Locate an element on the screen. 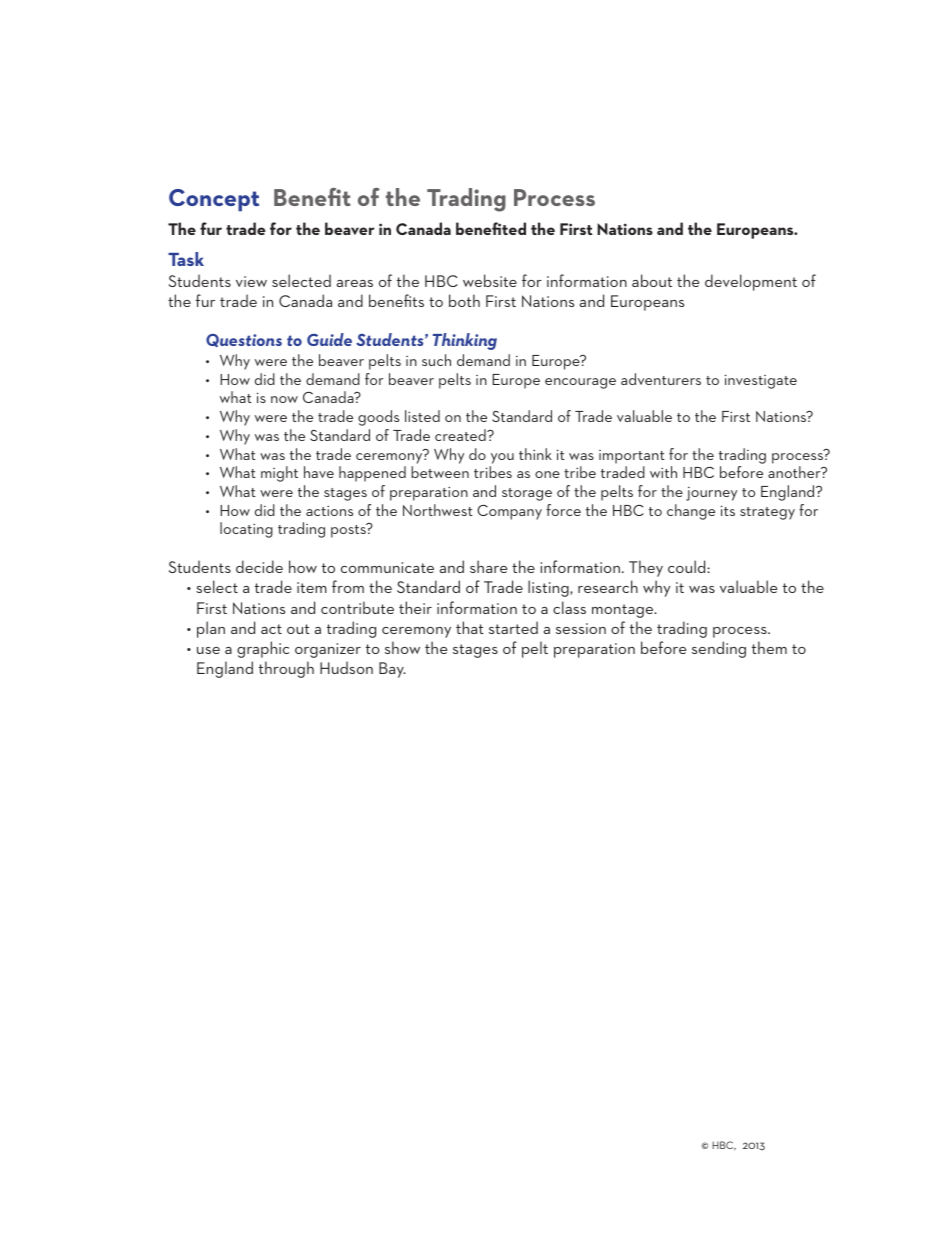  Concept is located at coordinates (214, 200).
